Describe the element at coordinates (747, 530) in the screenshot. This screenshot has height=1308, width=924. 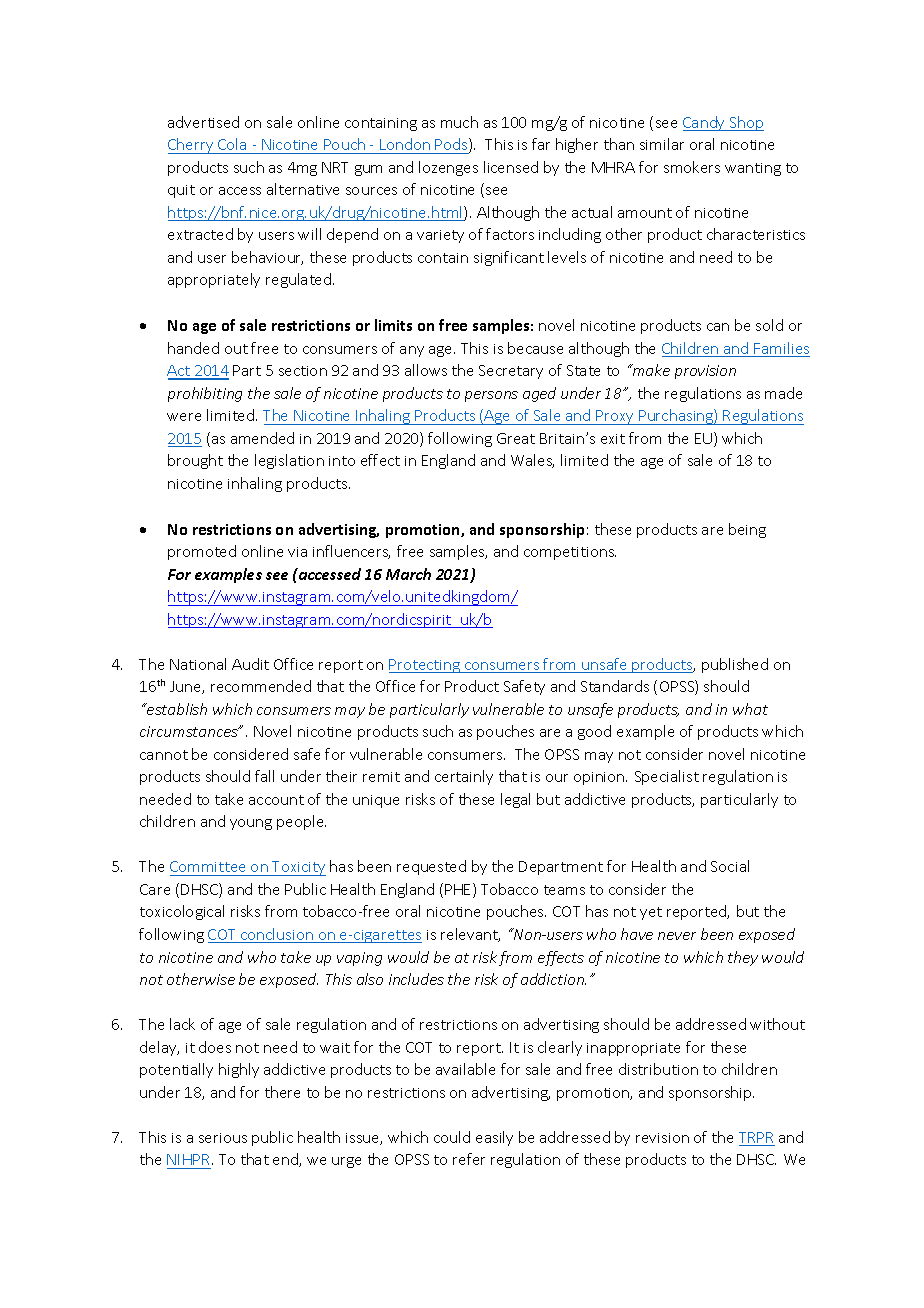
I see `being` at that location.
